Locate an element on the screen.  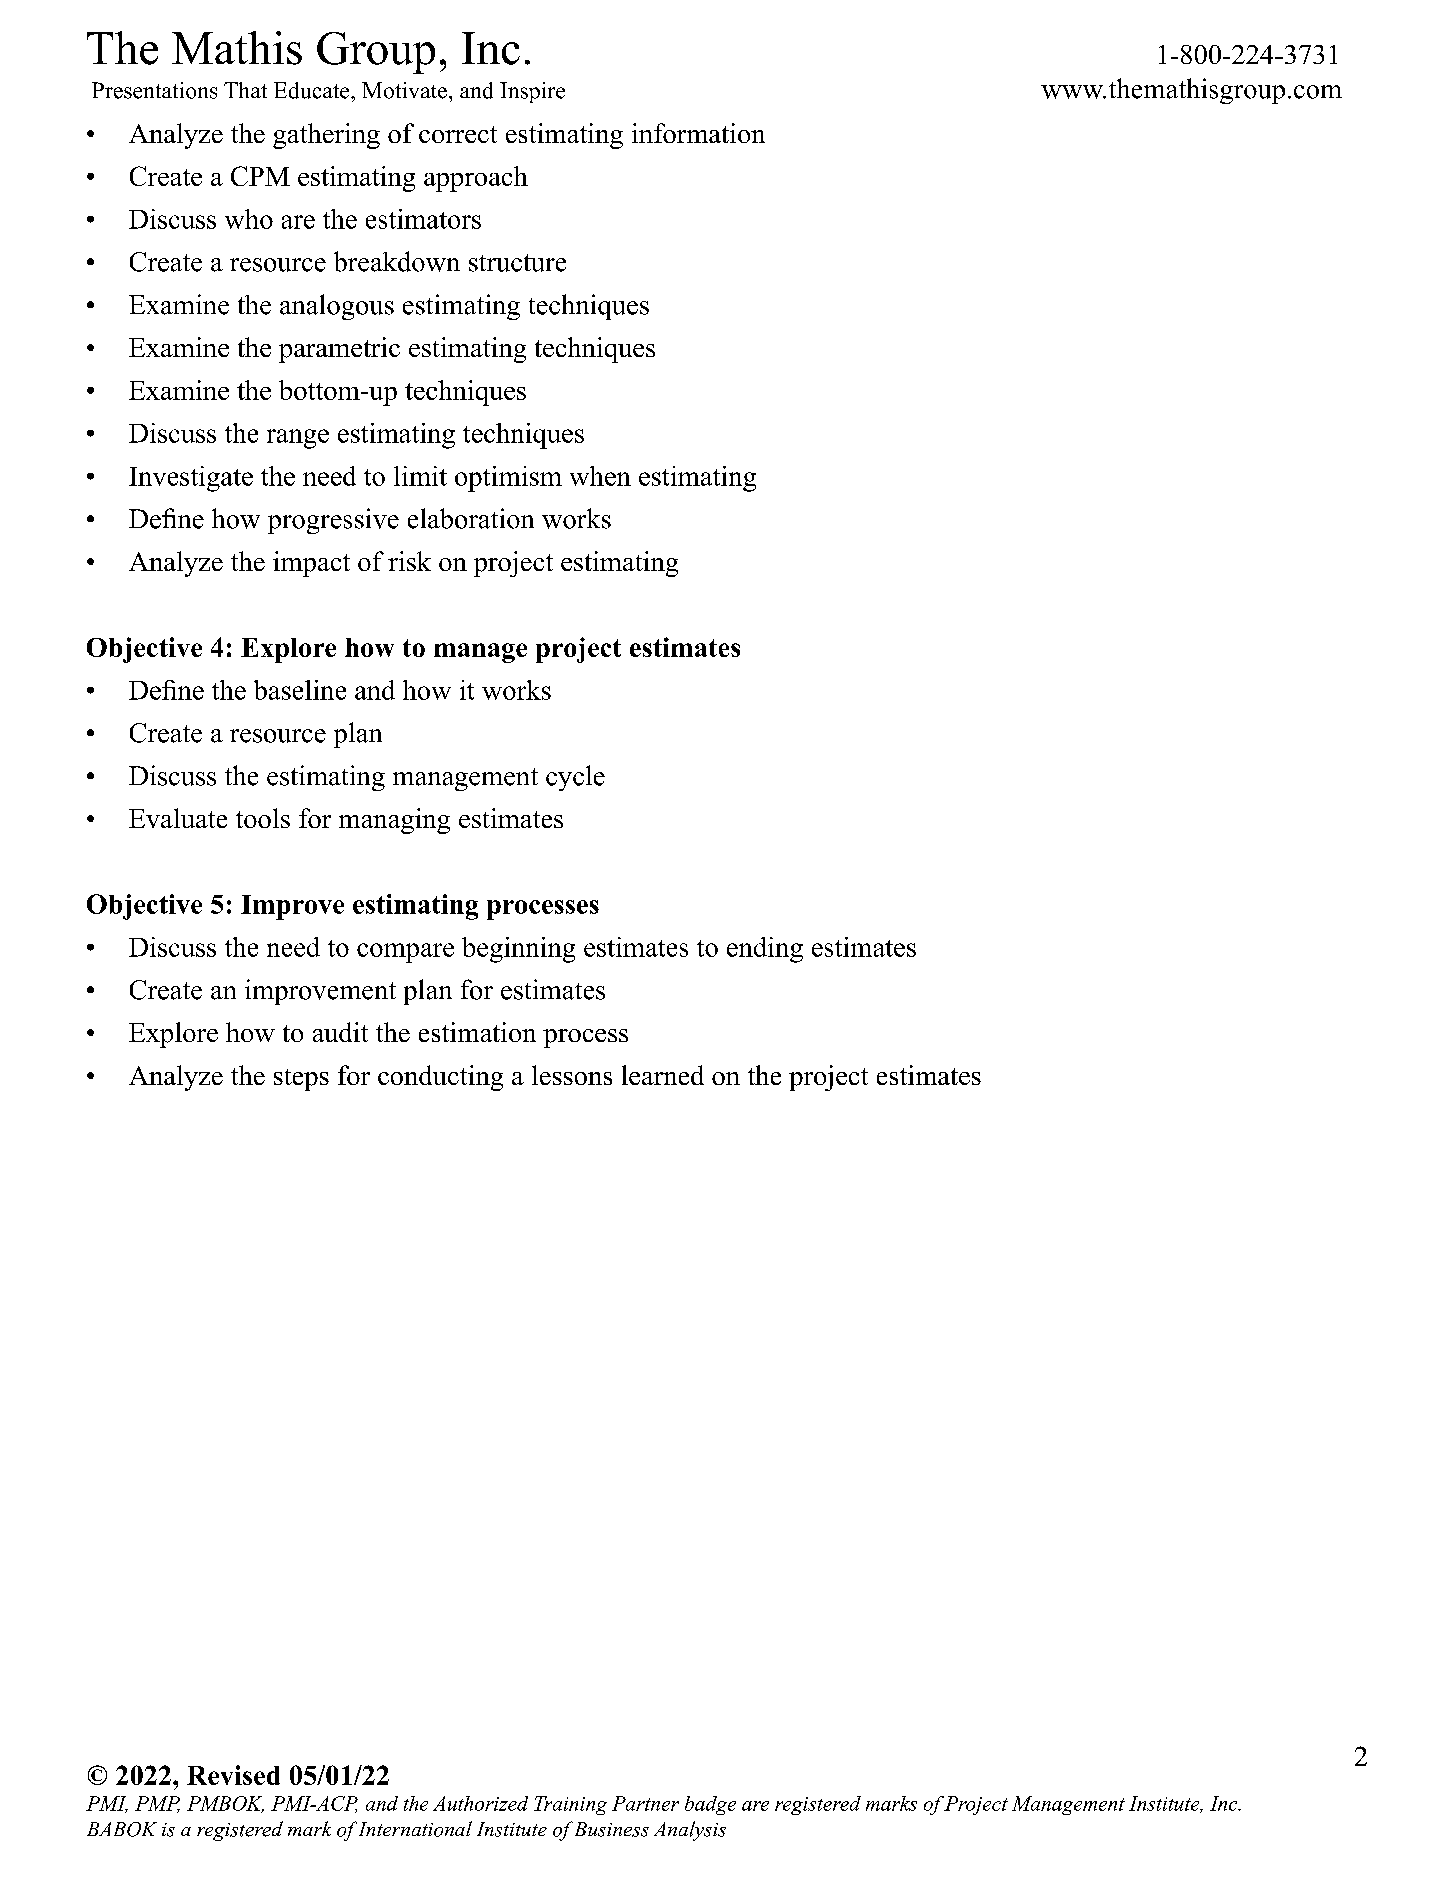
Revised is located at coordinates (233, 1775).
